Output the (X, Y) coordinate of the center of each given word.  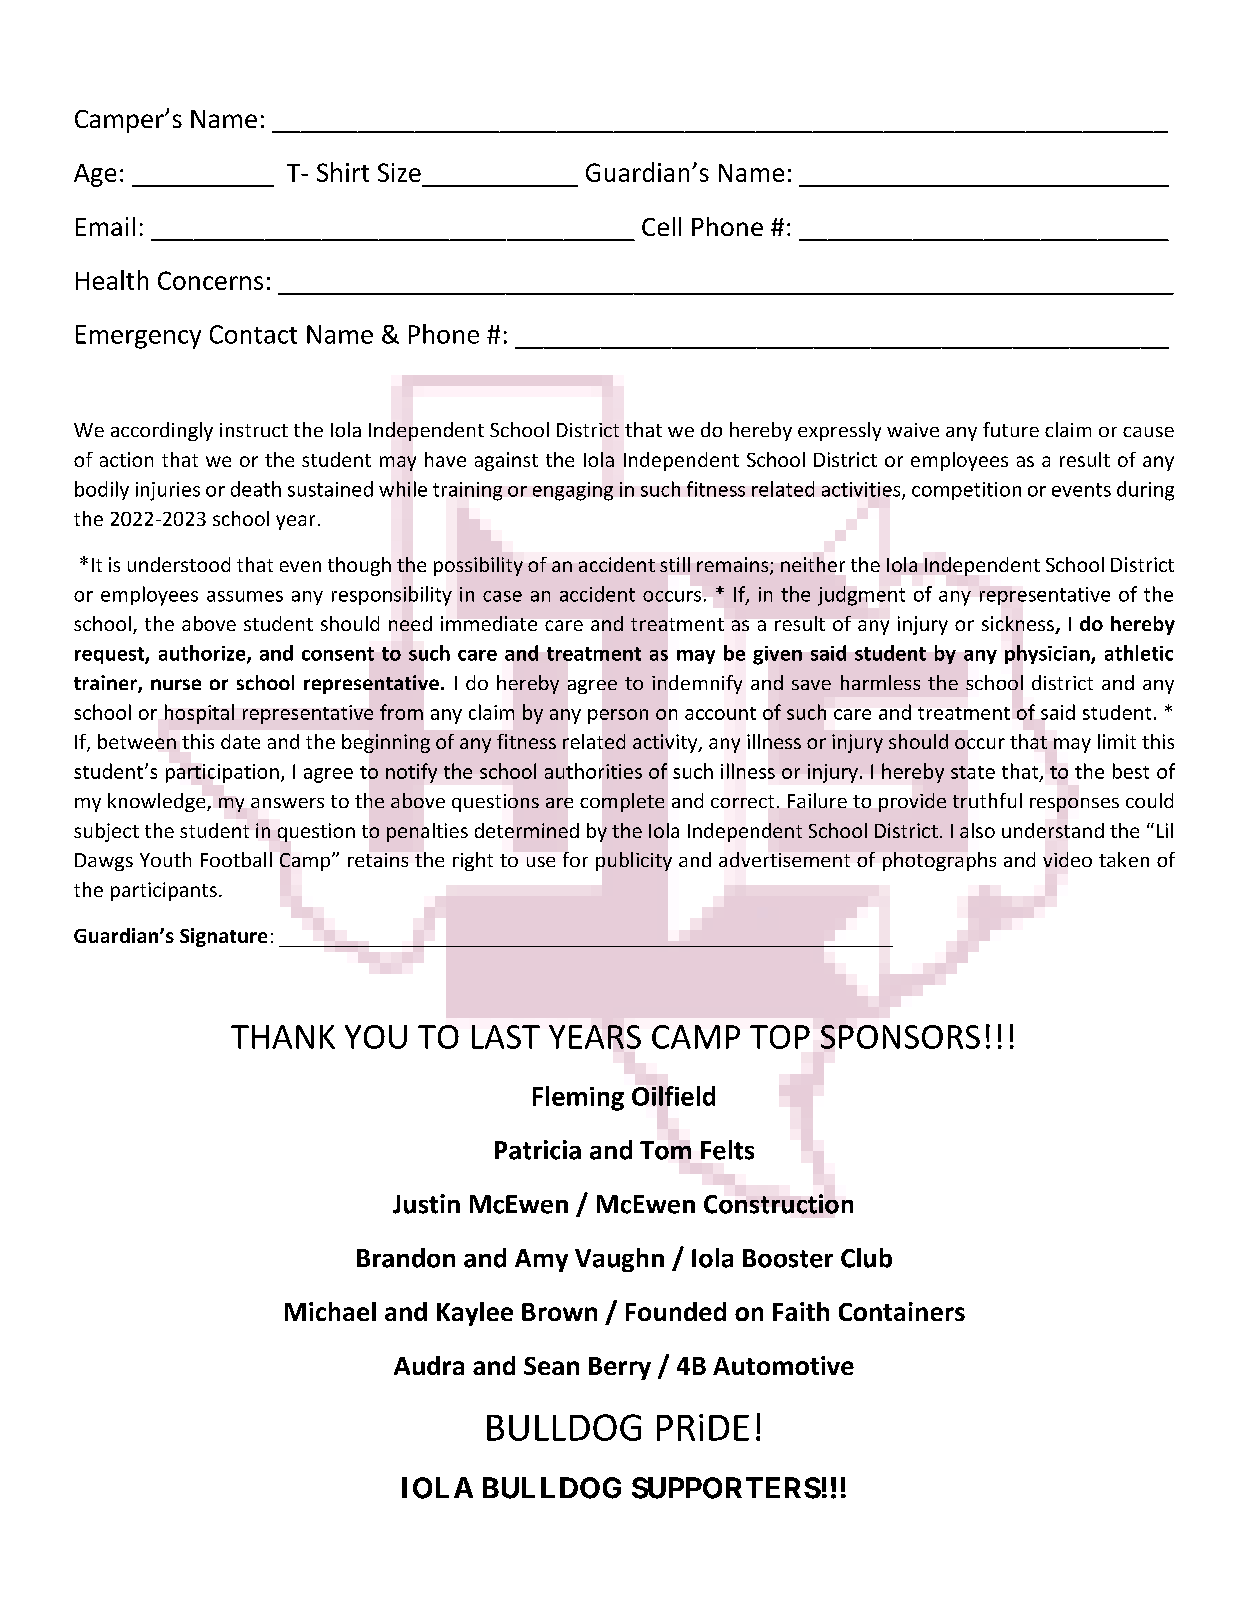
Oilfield (673, 1096)
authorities (593, 771)
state (973, 772)
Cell (661, 226)
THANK (283, 1037)
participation (222, 773)
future (1011, 429)
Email (105, 226)
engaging (573, 491)
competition (966, 491)
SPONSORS (900, 1037)
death (256, 489)
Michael (330, 1311)
